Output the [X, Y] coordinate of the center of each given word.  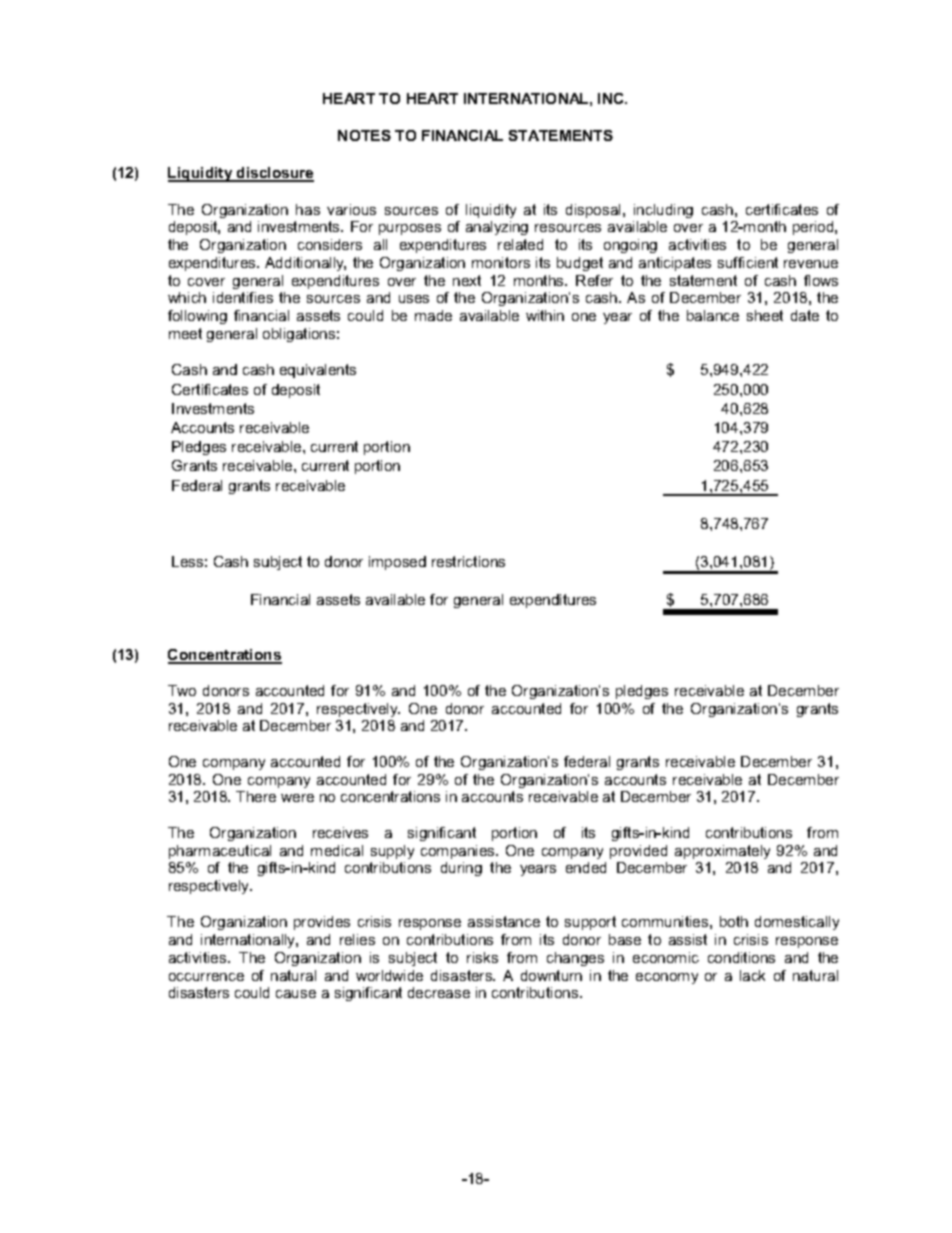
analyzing [497, 228]
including [663, 211]
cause [296, 994]
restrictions [468, 561]
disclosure [274, 174]
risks [482, 957]
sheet [765, 315]
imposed [397, 563]
